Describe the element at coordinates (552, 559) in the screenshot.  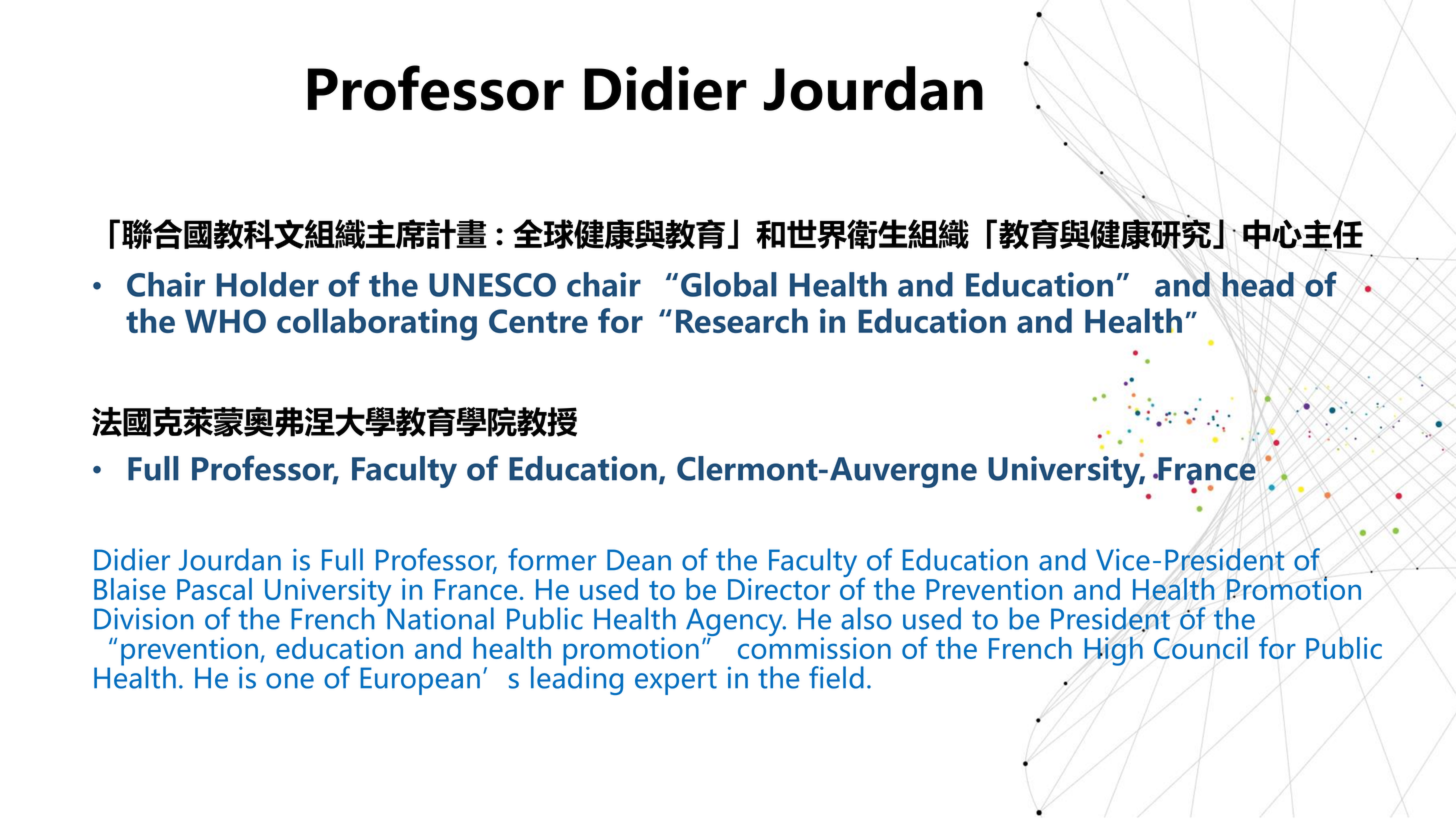
I see `former` at that location.
